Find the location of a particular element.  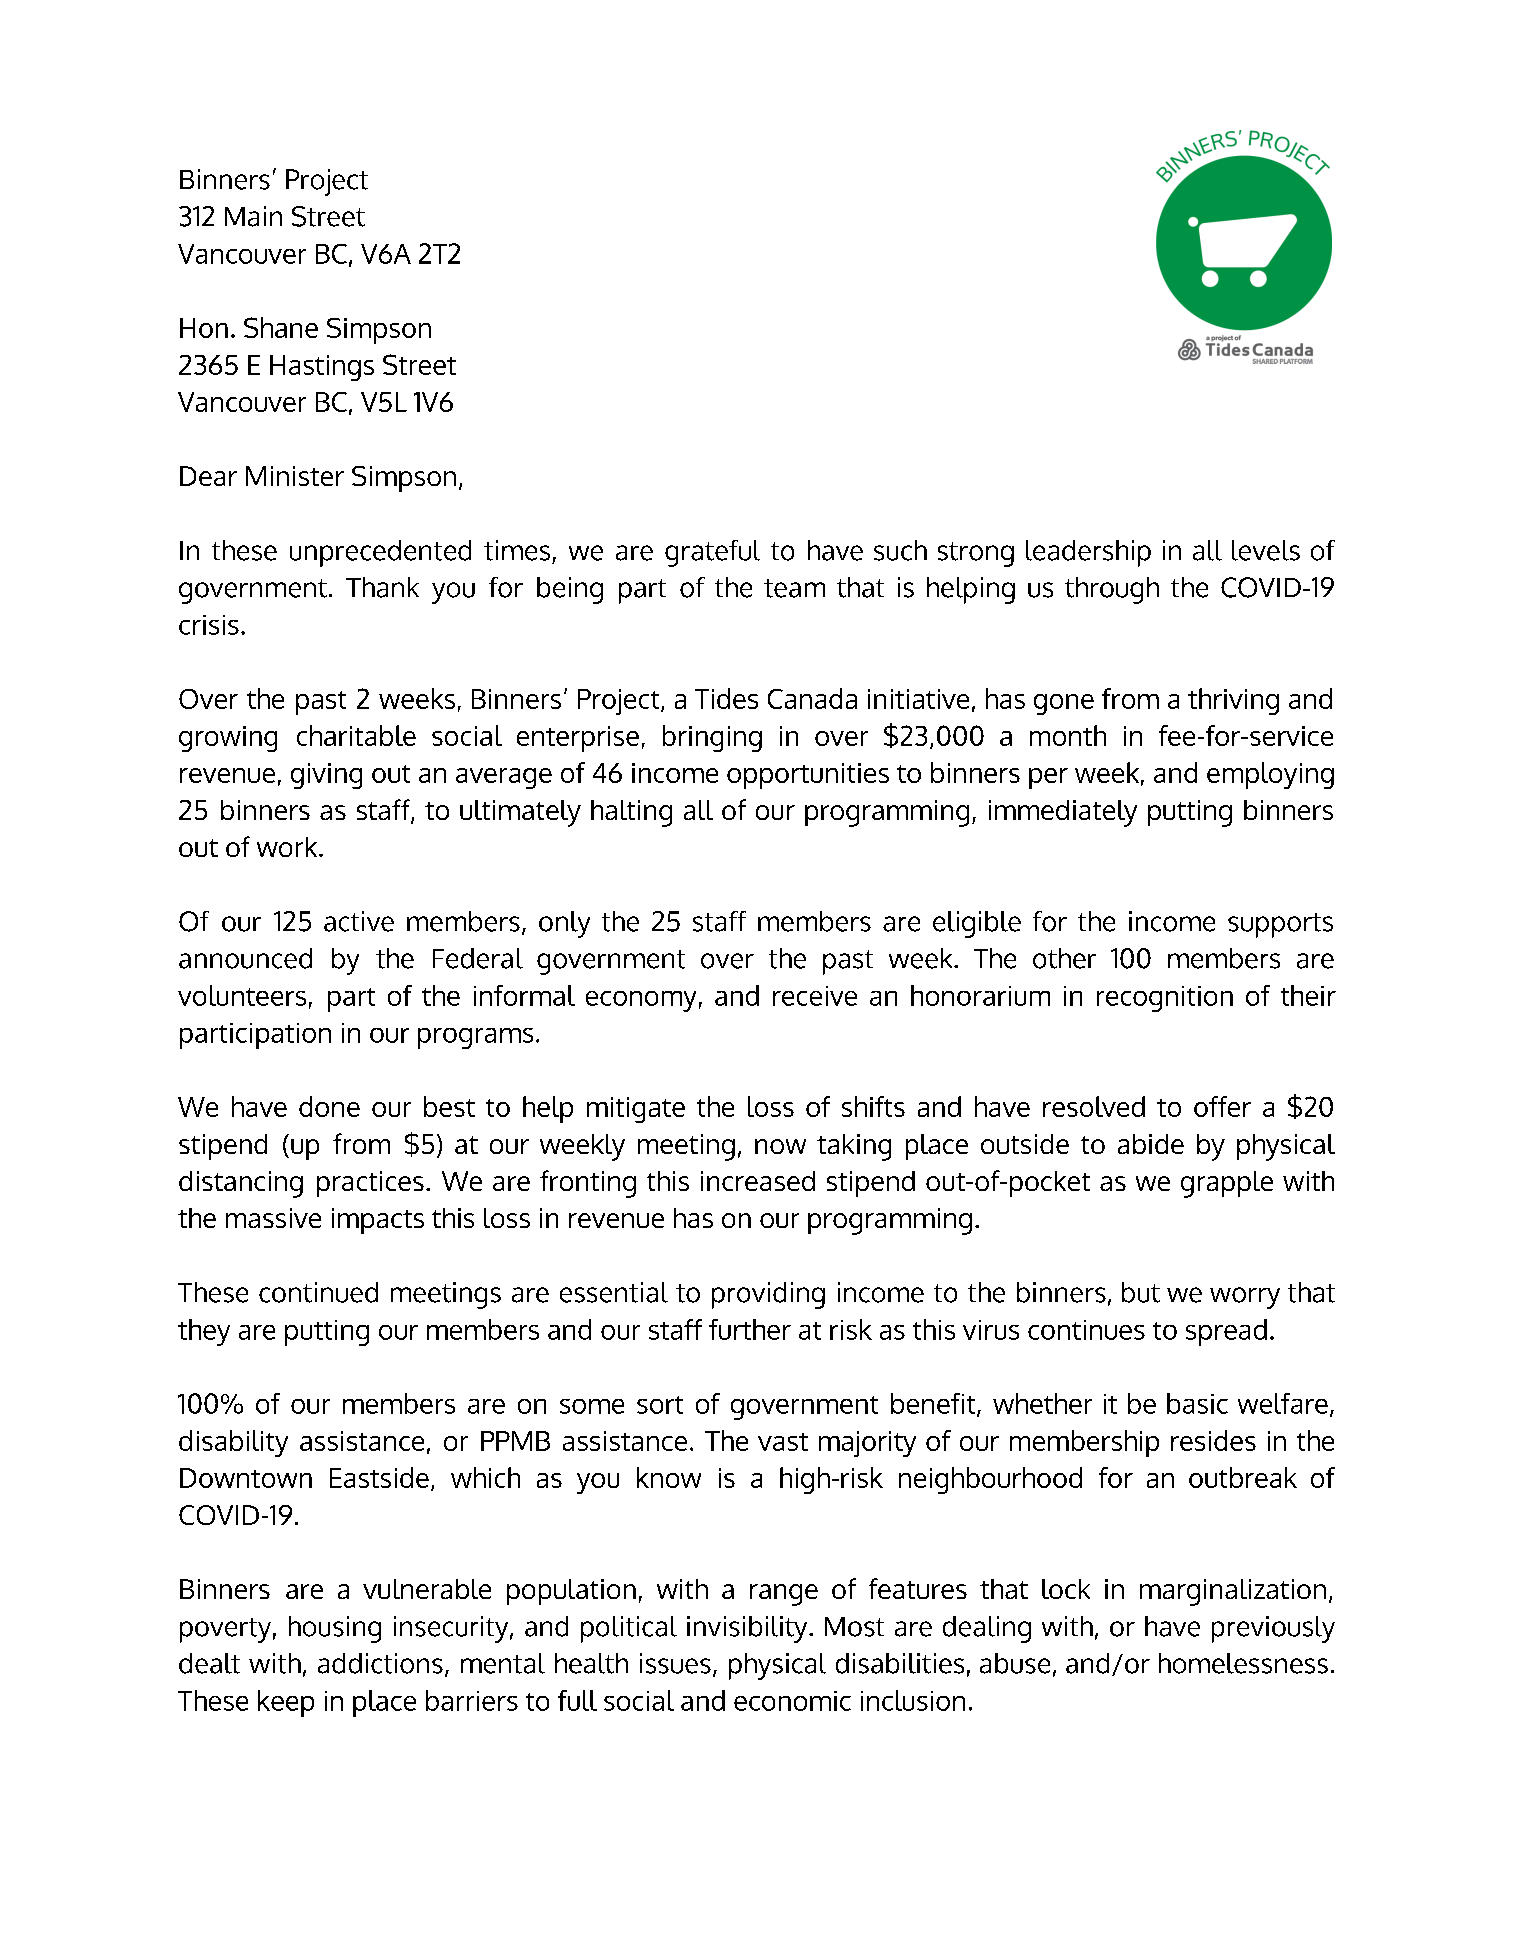

housing is located at coordinates (335, 1629).
